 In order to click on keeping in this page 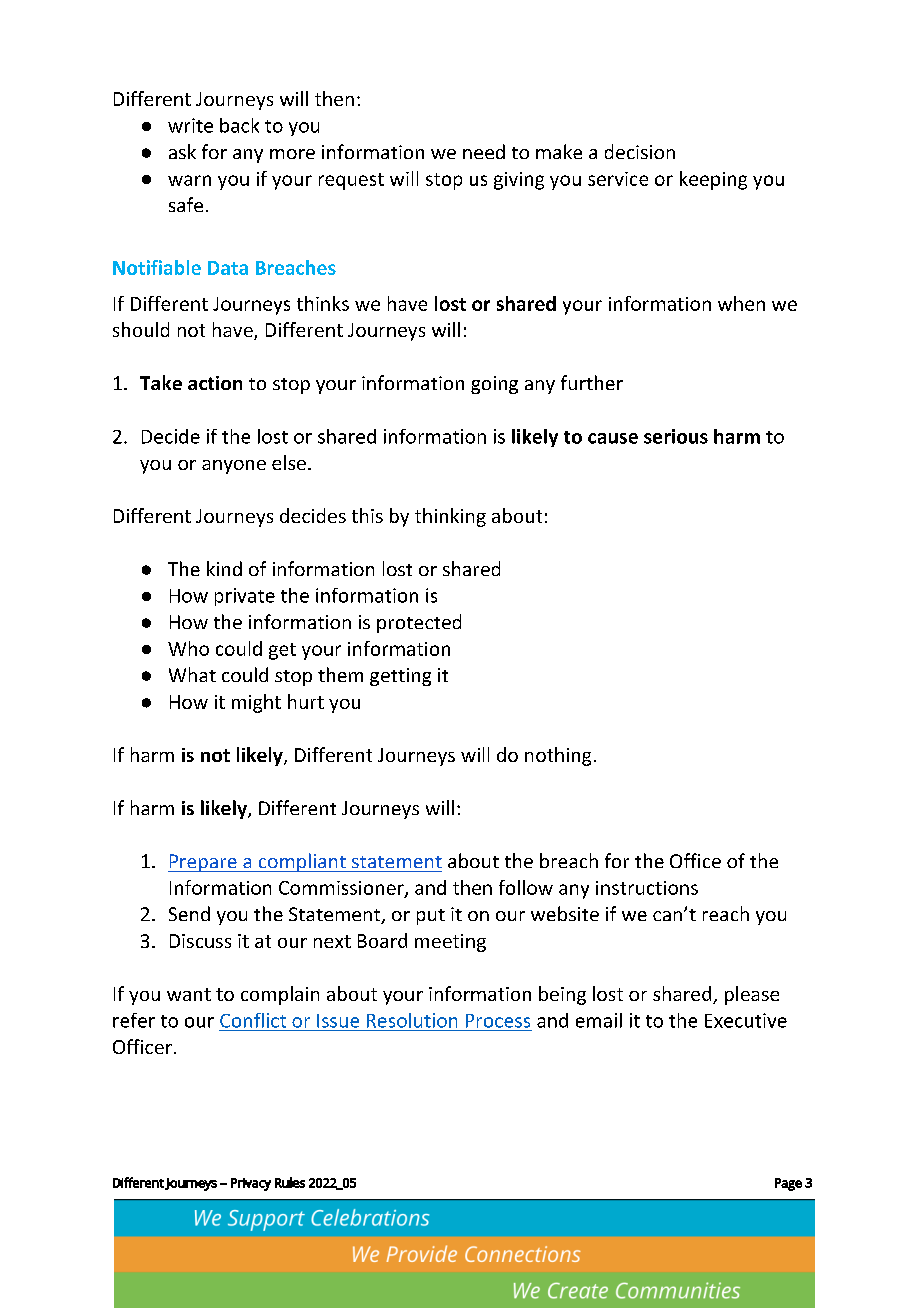, I will do `click(713, 180)`.
